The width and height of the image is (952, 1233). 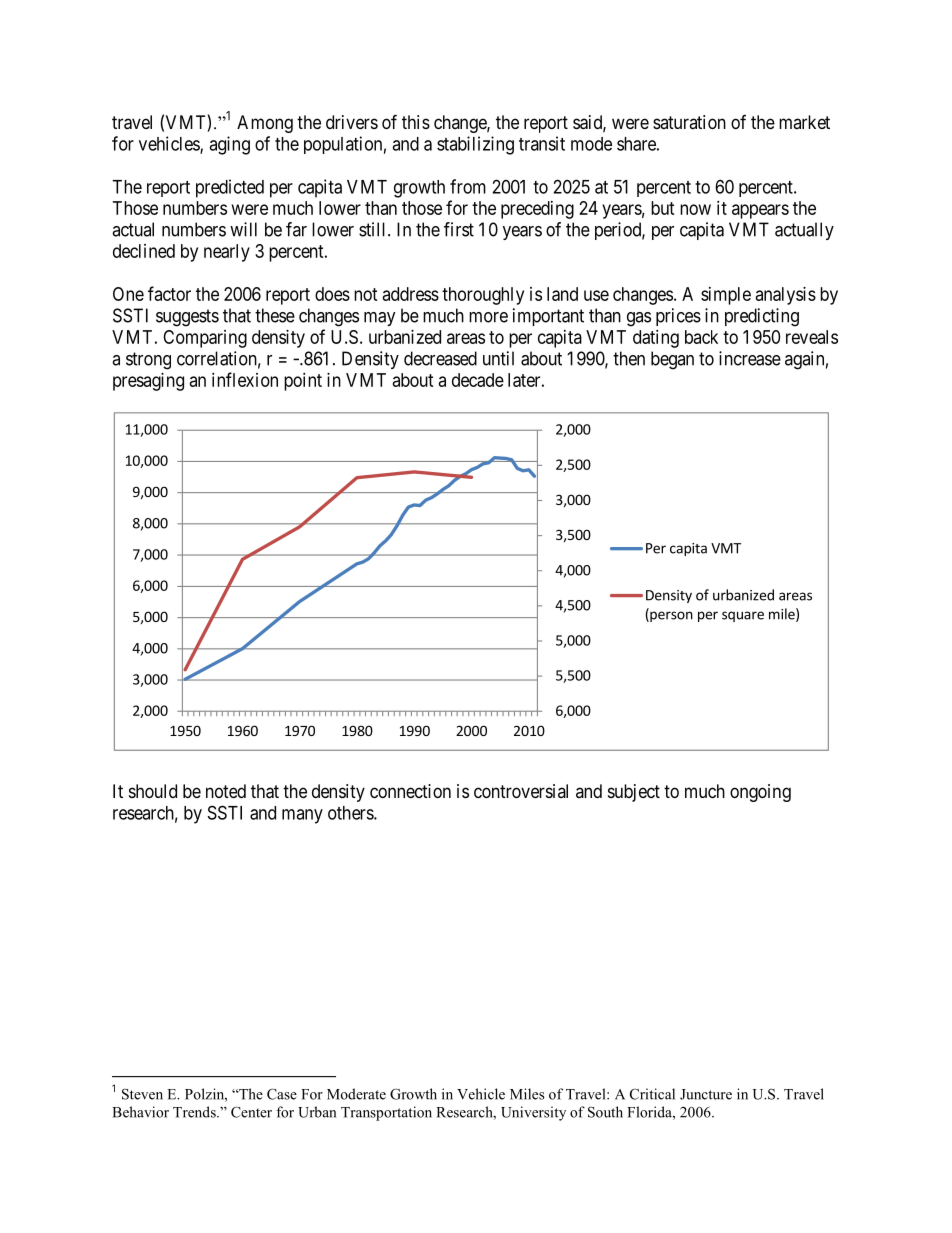 What do you see at coordinates (226, 791) in the image?
I see `noted` at bounding box center [226, 791].
